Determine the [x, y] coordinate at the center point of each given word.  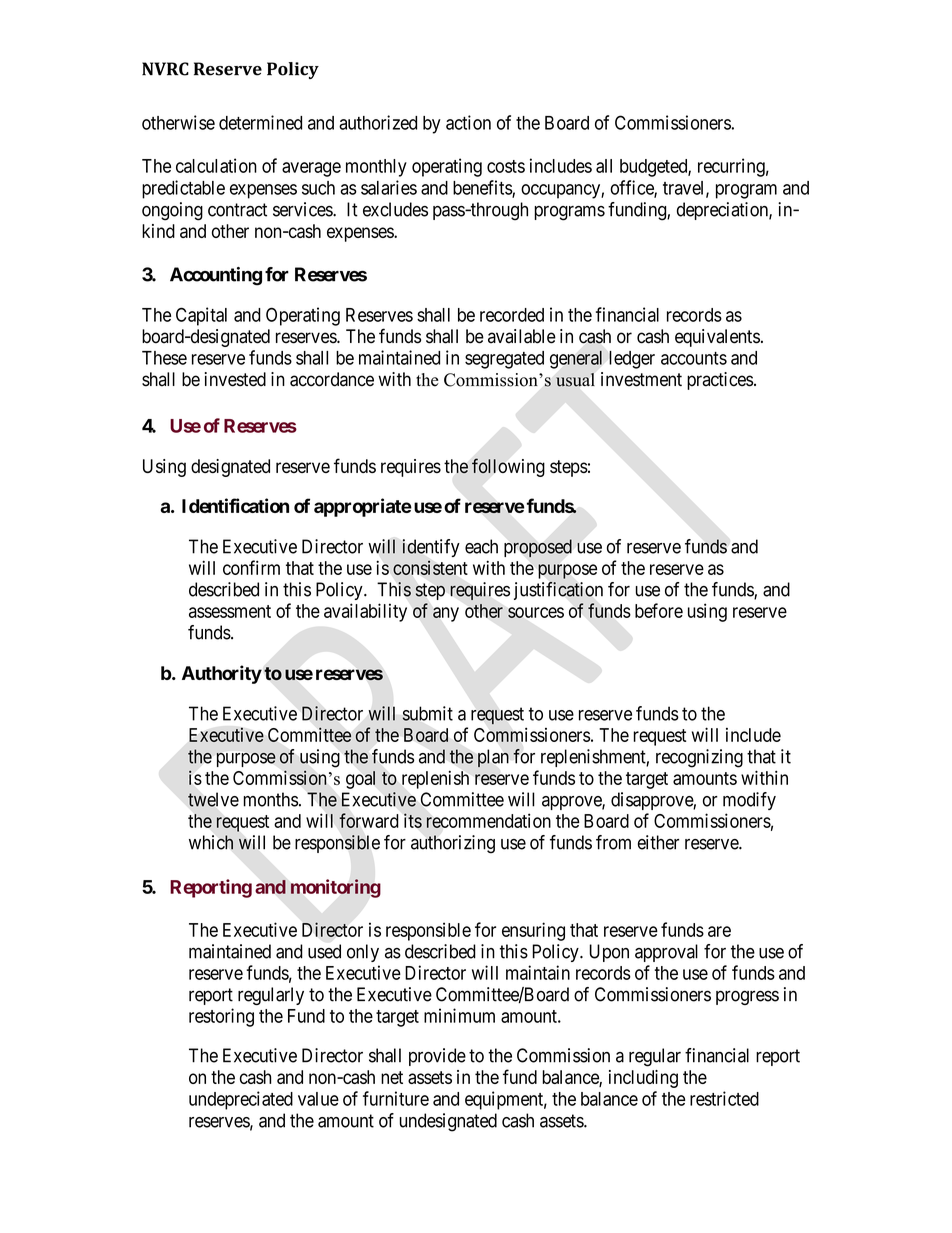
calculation [216, 165]
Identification [235, 505]
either [658, 842]
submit [427, 713]
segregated [504, 360]
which [211, 842]
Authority [222, 674]
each [481, 546]
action [468, 122]
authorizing [453, 844]
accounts [694, 358]
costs [506, 166]
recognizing [699, 758]
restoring [221, 1017]
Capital [201, 316]
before [659, 610]
